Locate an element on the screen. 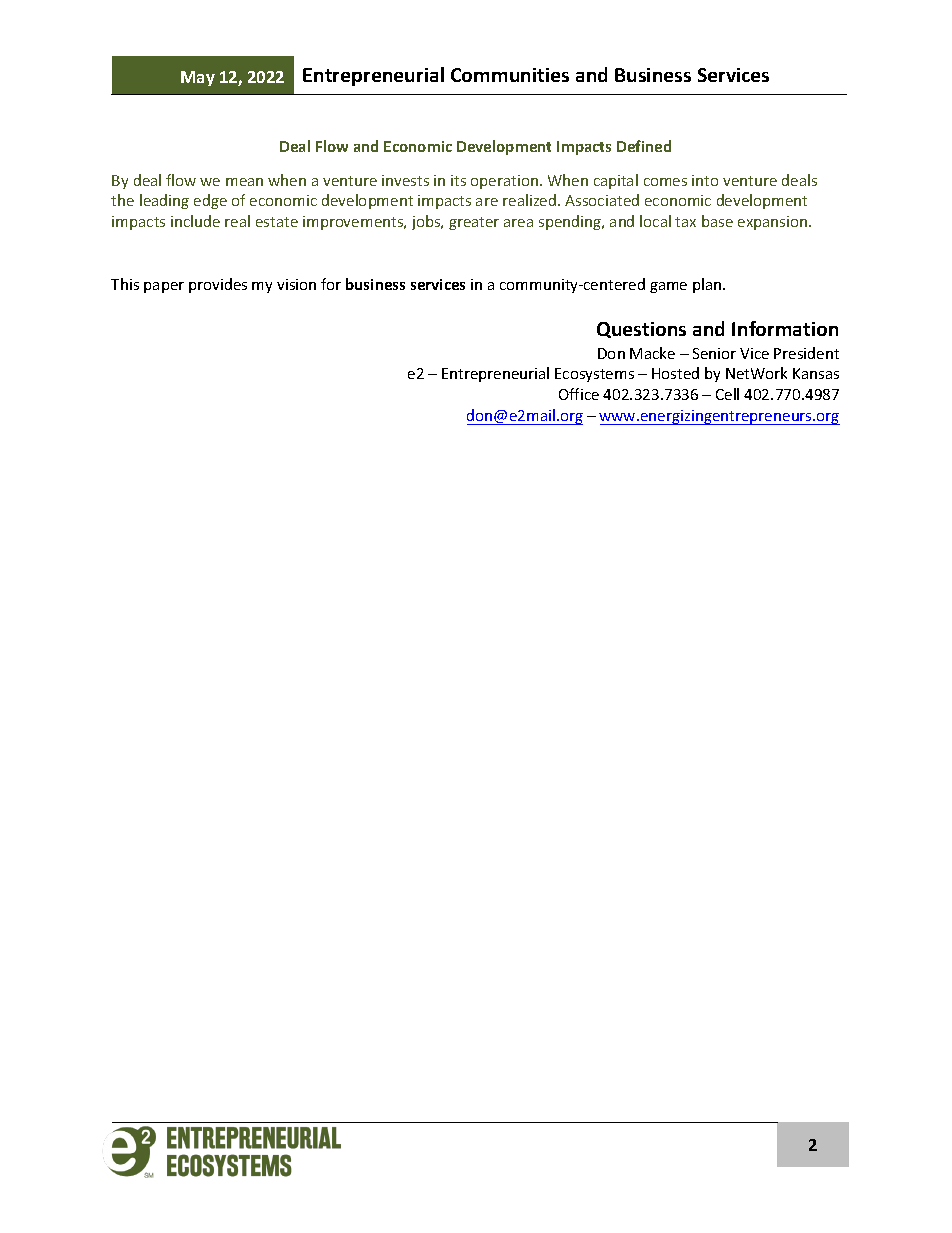  Office is located at coordinates (579, 394).
